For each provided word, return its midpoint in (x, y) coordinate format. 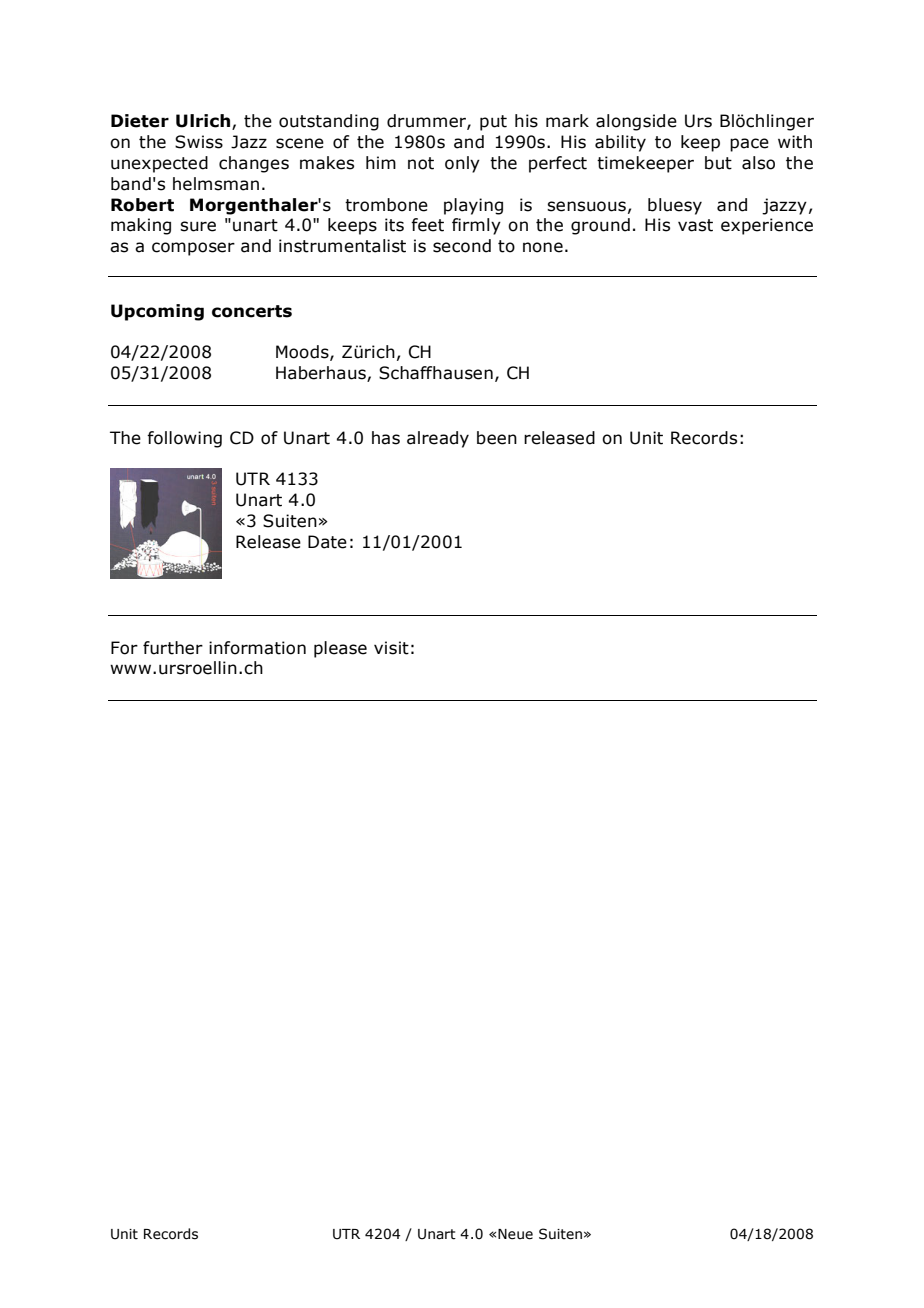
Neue (515, 1234)
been (497, 438)
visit (391, 648)
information (257, 648)
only (462, 164)
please (340, 649)
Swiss (199, 142)
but (718, 163)
